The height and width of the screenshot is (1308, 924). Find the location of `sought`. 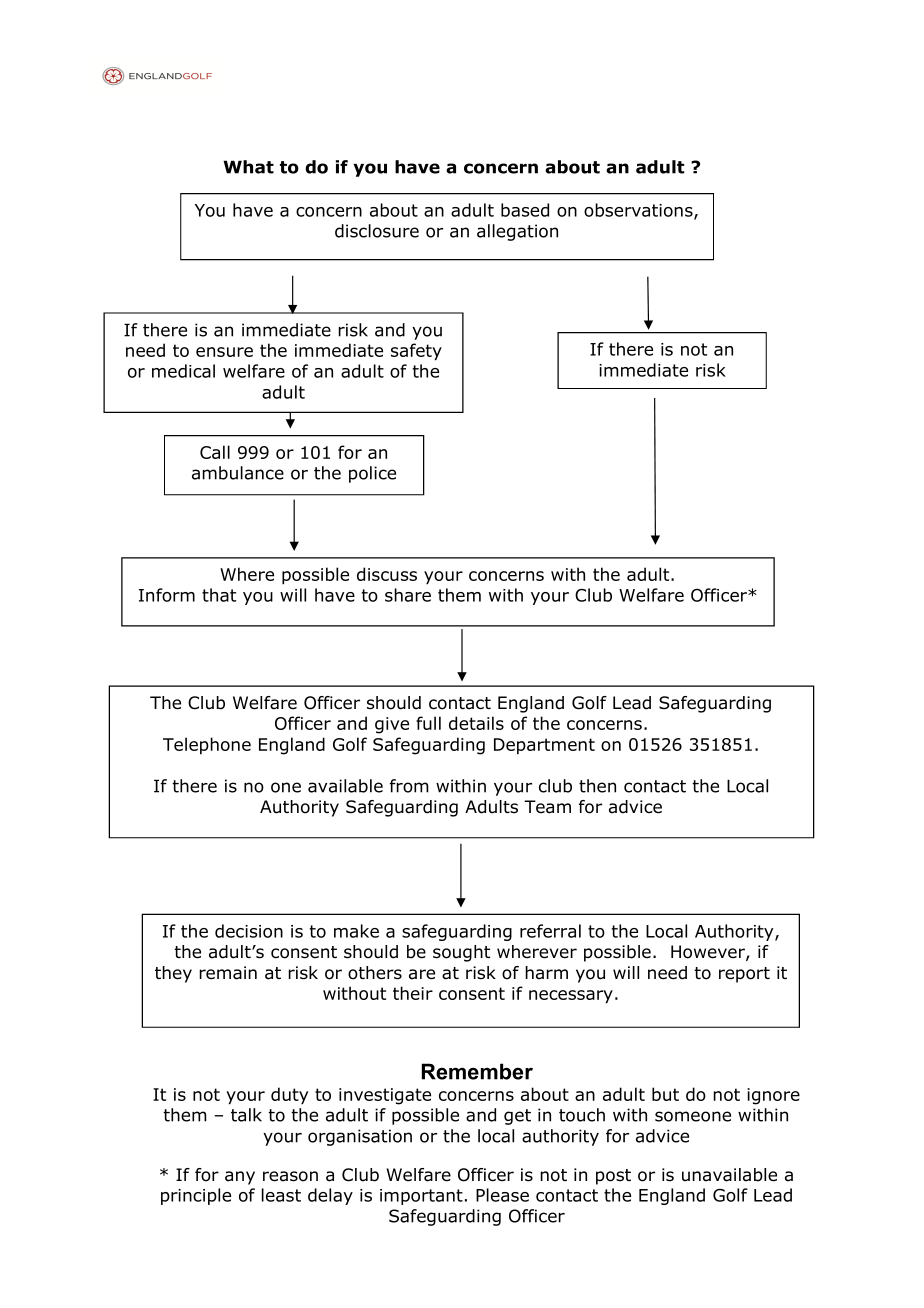

sought is located at coordinates (461, 953).
